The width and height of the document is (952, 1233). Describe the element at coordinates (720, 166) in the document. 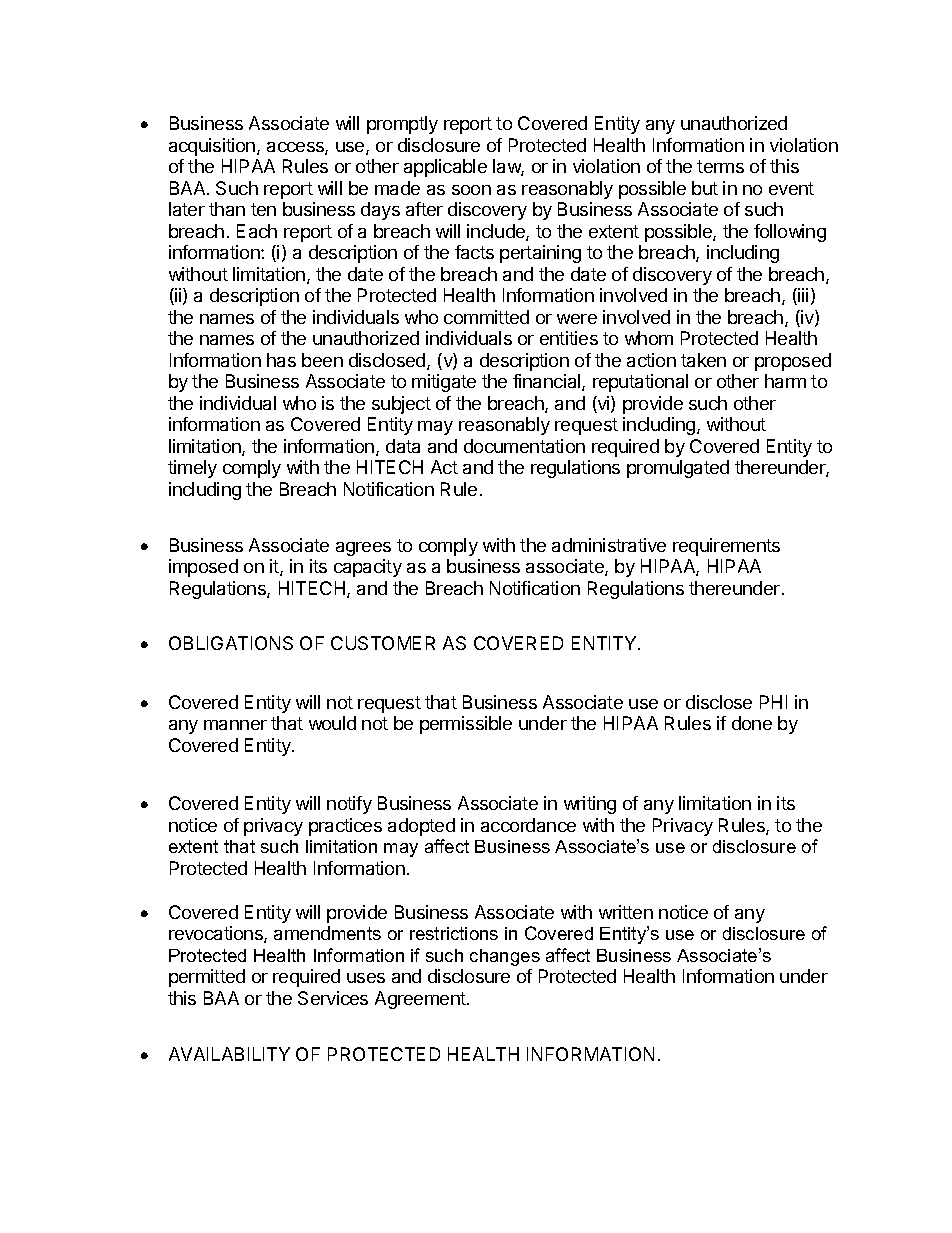

I see `terms` at that location.
